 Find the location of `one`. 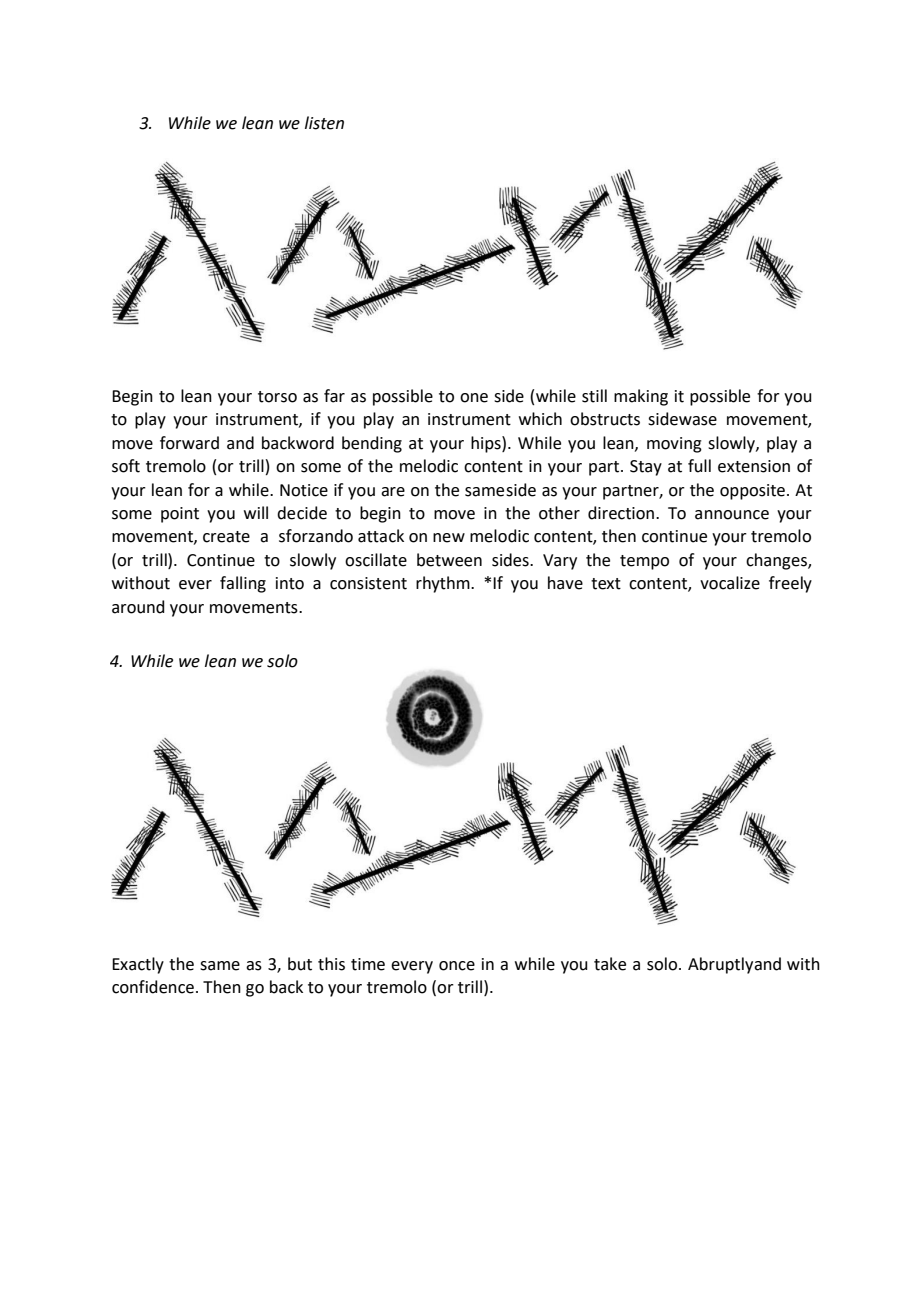

one is located at coordinates (474, 398).
